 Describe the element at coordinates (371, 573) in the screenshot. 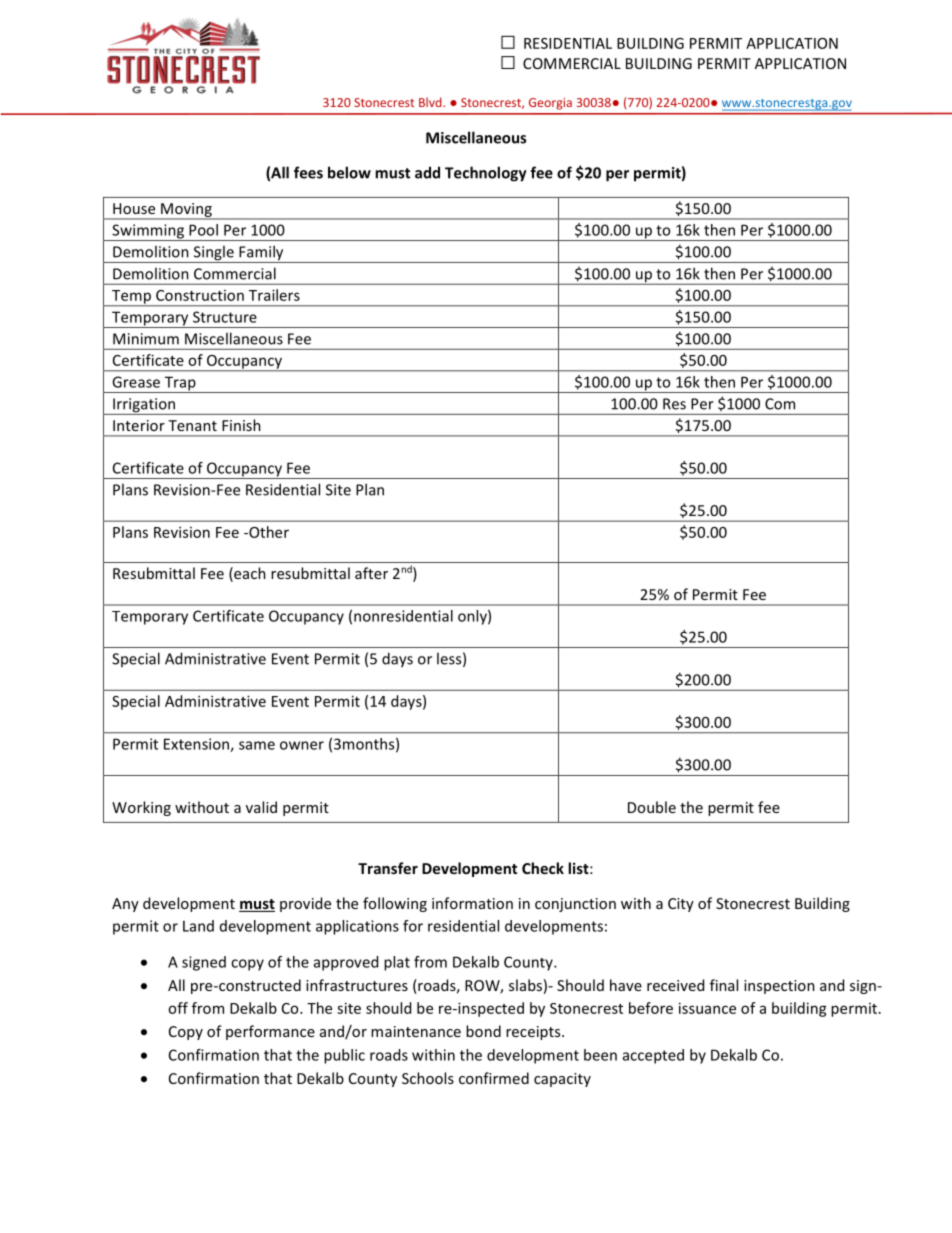

I see `after` at that location.
